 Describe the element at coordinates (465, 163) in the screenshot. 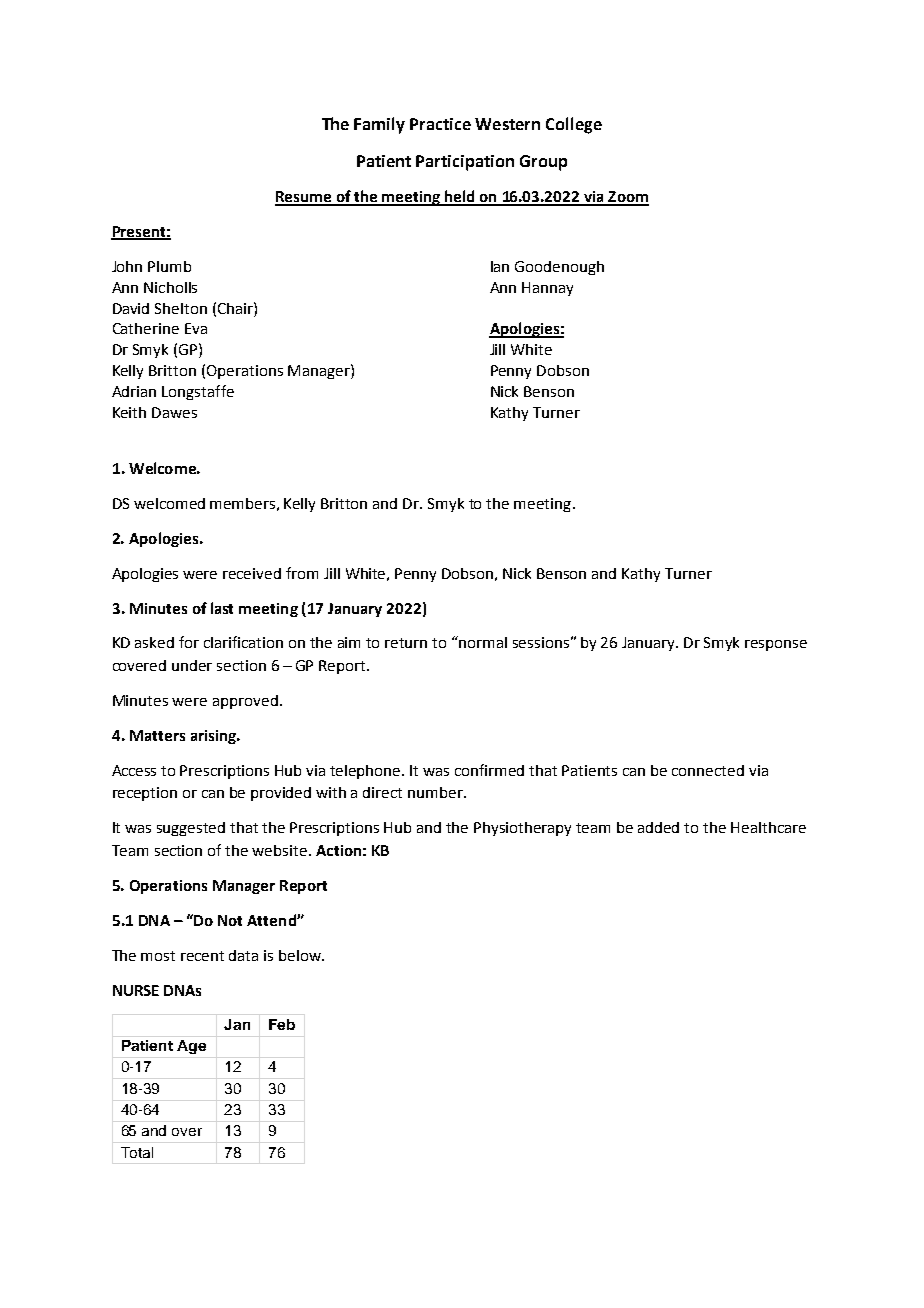

I see `Participation` at that location.
